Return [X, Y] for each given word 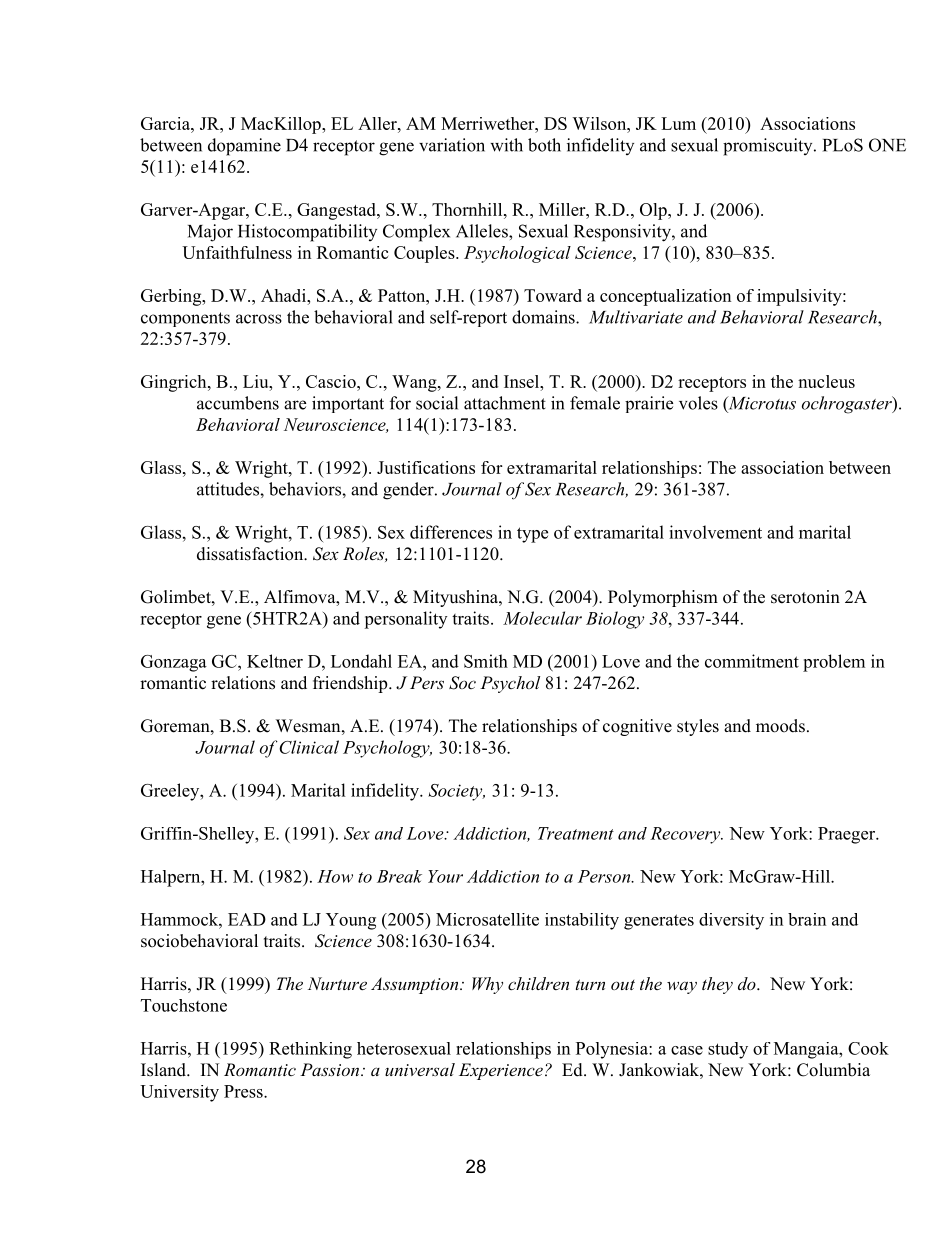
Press [244, 1091]
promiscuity [767, 147]
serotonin [805, 597]
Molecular [542, 618]
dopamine [244, 147]
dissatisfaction [251, 554]
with [506, 145]
